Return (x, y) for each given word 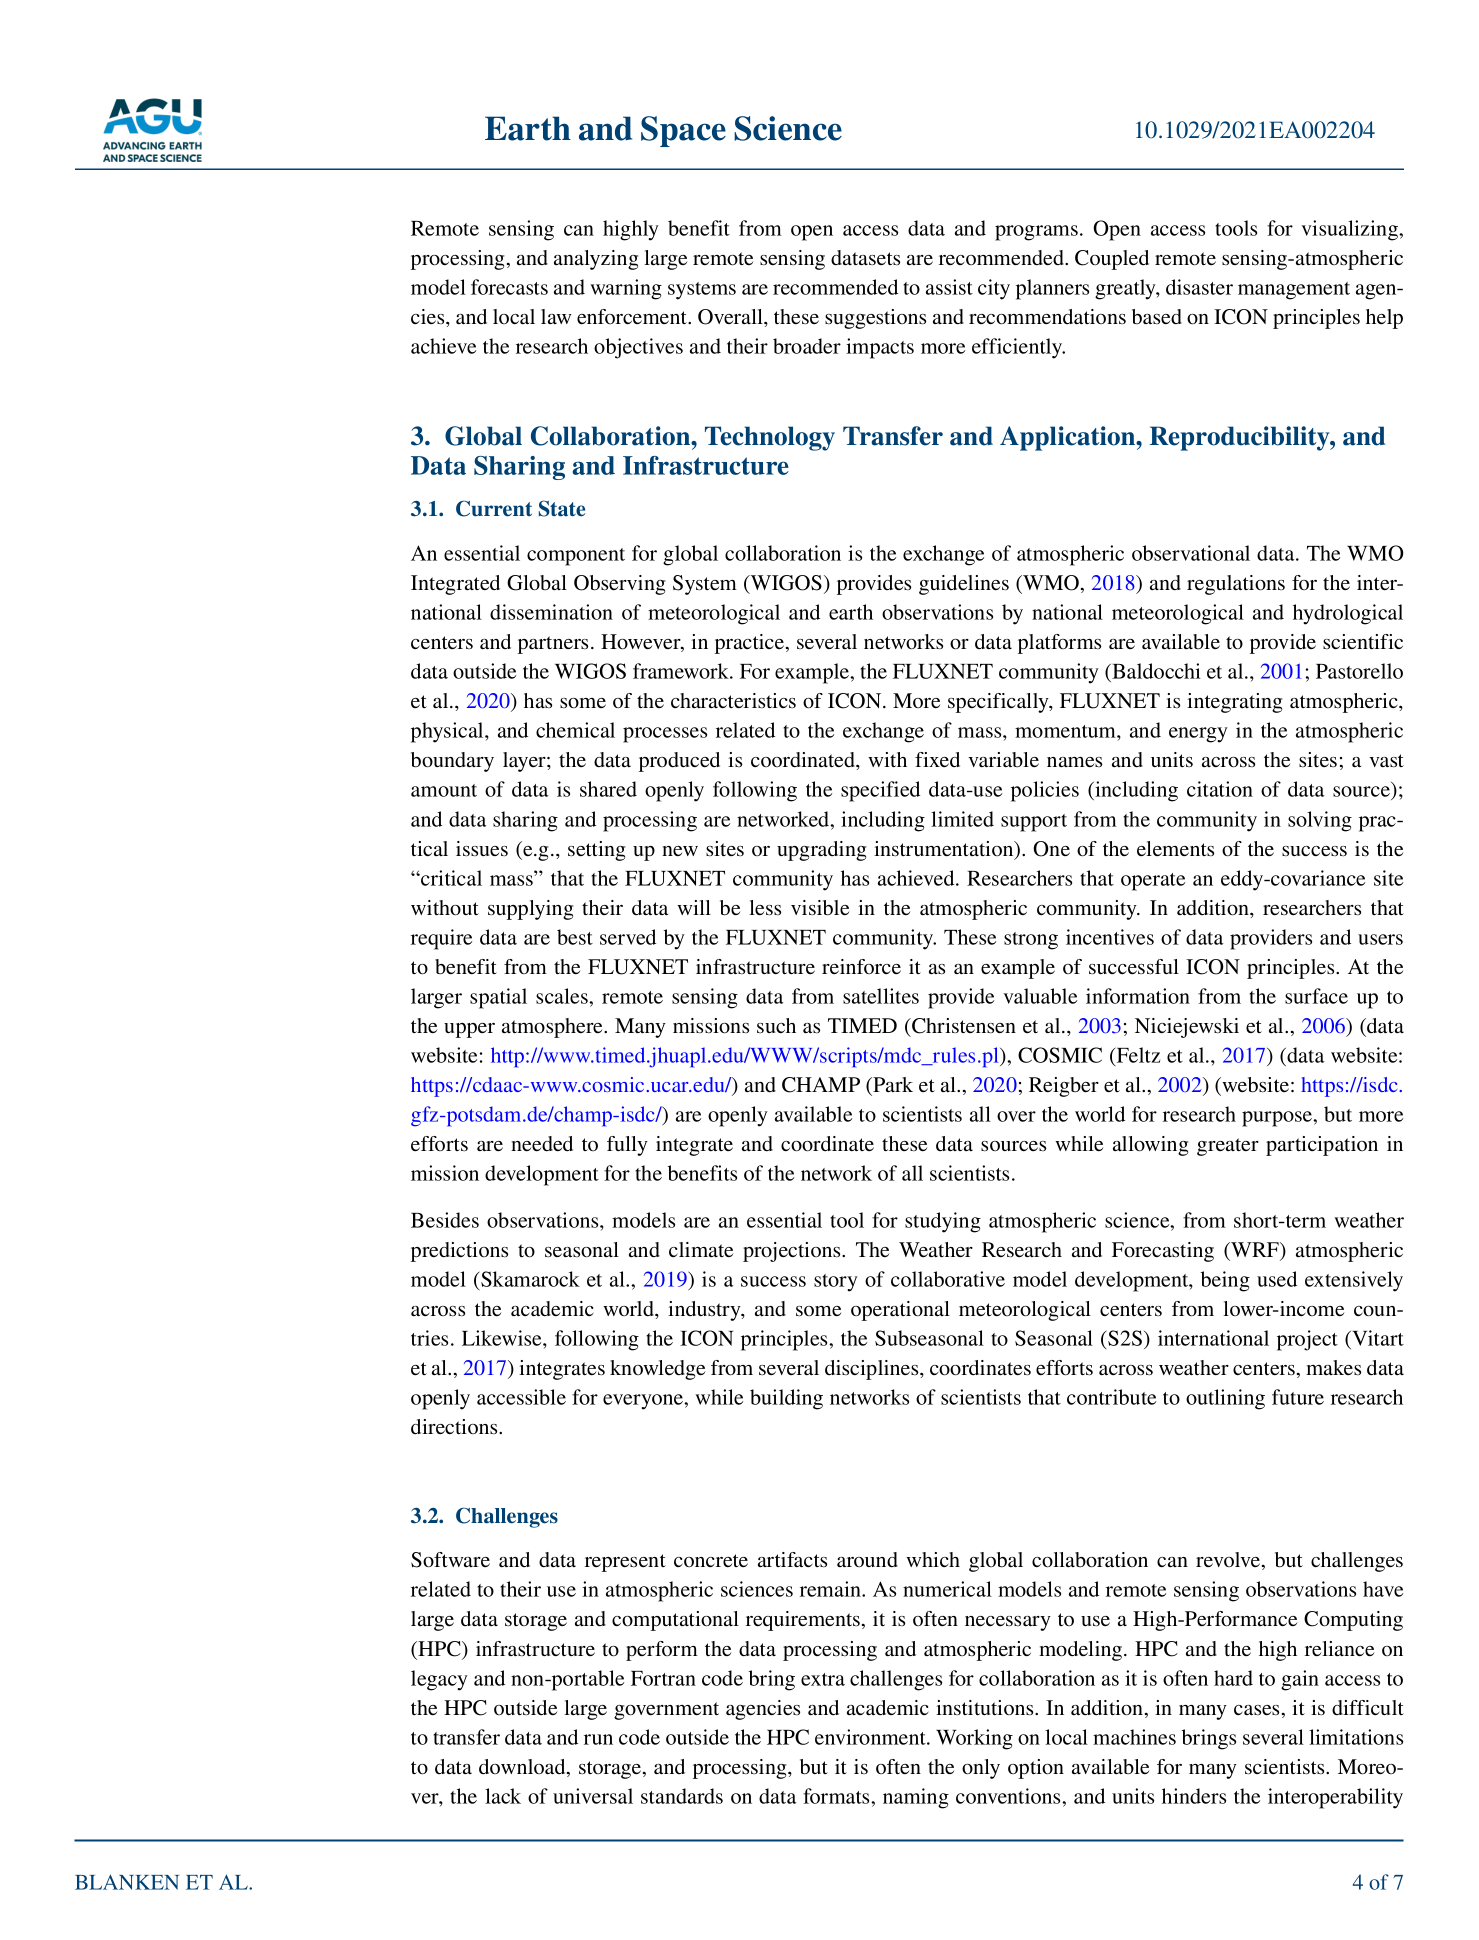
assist (949, 287)
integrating (1235, 703)
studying (943, 1222)
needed (542, 1143)
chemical (575, 730)
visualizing (1350, 230)
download (523, 1768)
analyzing (596, 260)
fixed (937, 759)
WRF (1255, 1251)
